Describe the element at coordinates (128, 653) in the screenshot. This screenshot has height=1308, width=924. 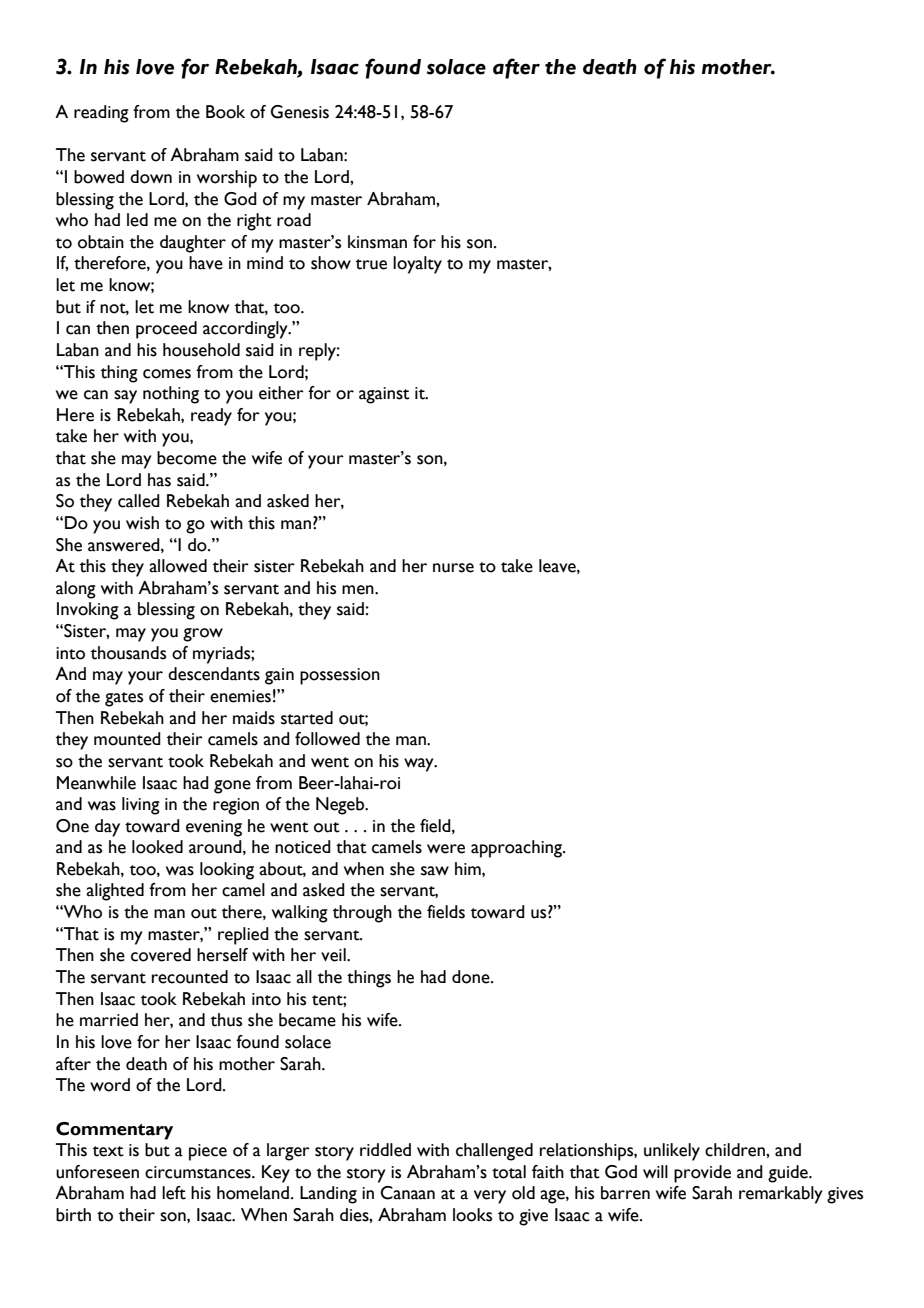
I see `thousands` at that location.
